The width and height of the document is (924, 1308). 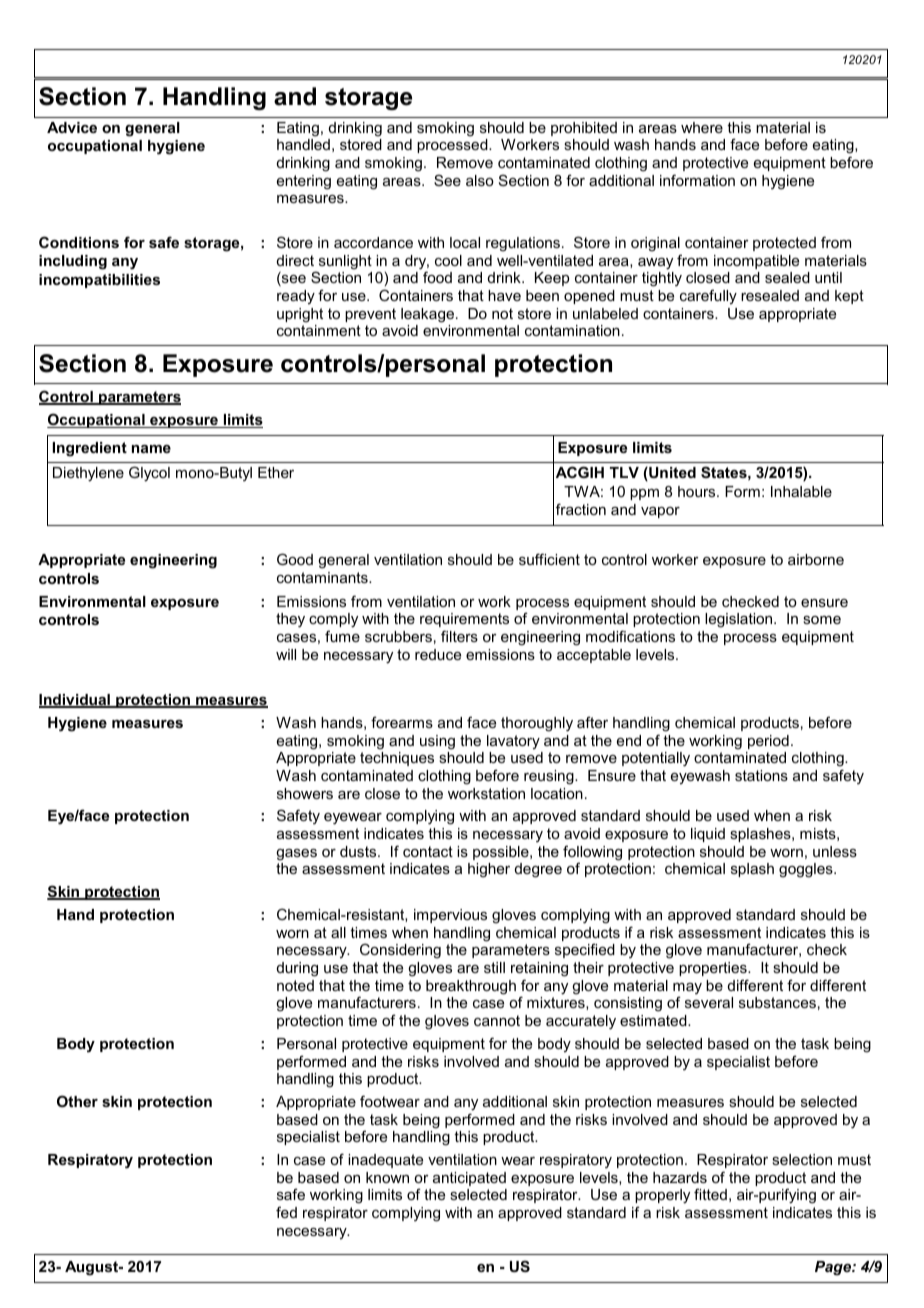 I want to click on Other, so click(x=77, y=1101).
